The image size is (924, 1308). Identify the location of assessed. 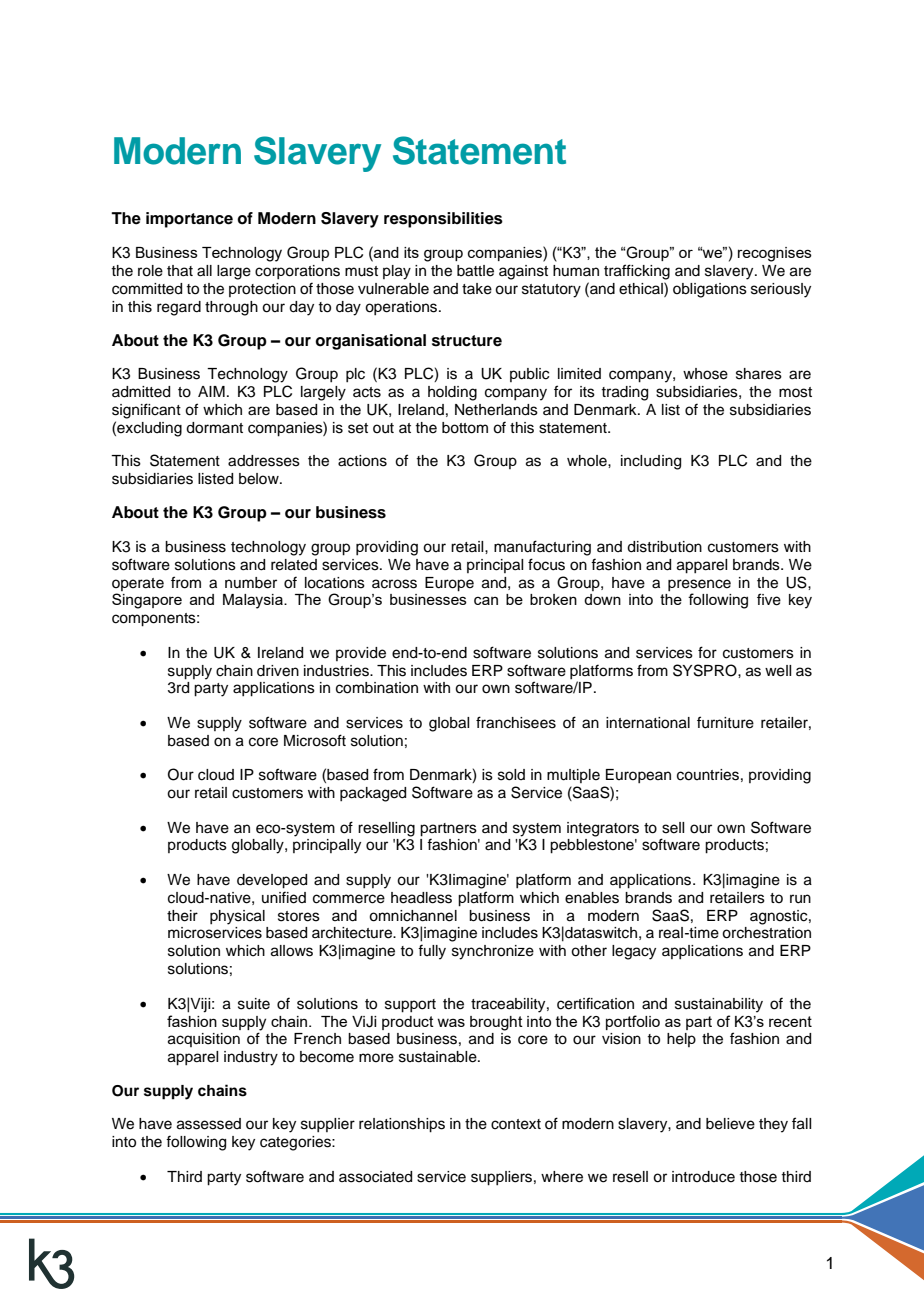
(209, 1124).
